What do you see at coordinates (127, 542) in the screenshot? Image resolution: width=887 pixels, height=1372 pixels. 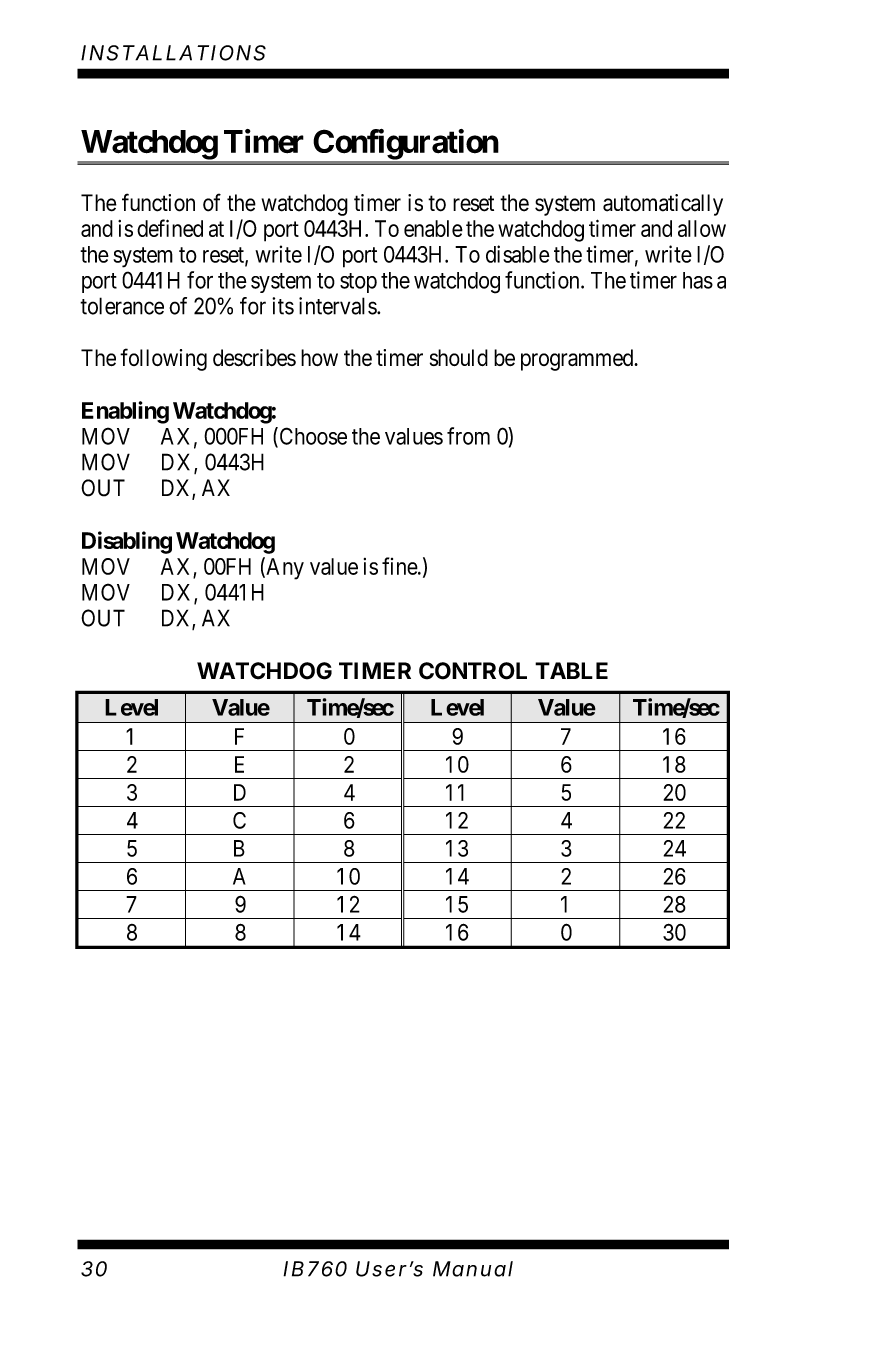 I see `Disabling` at bounding box center [127, 542].
